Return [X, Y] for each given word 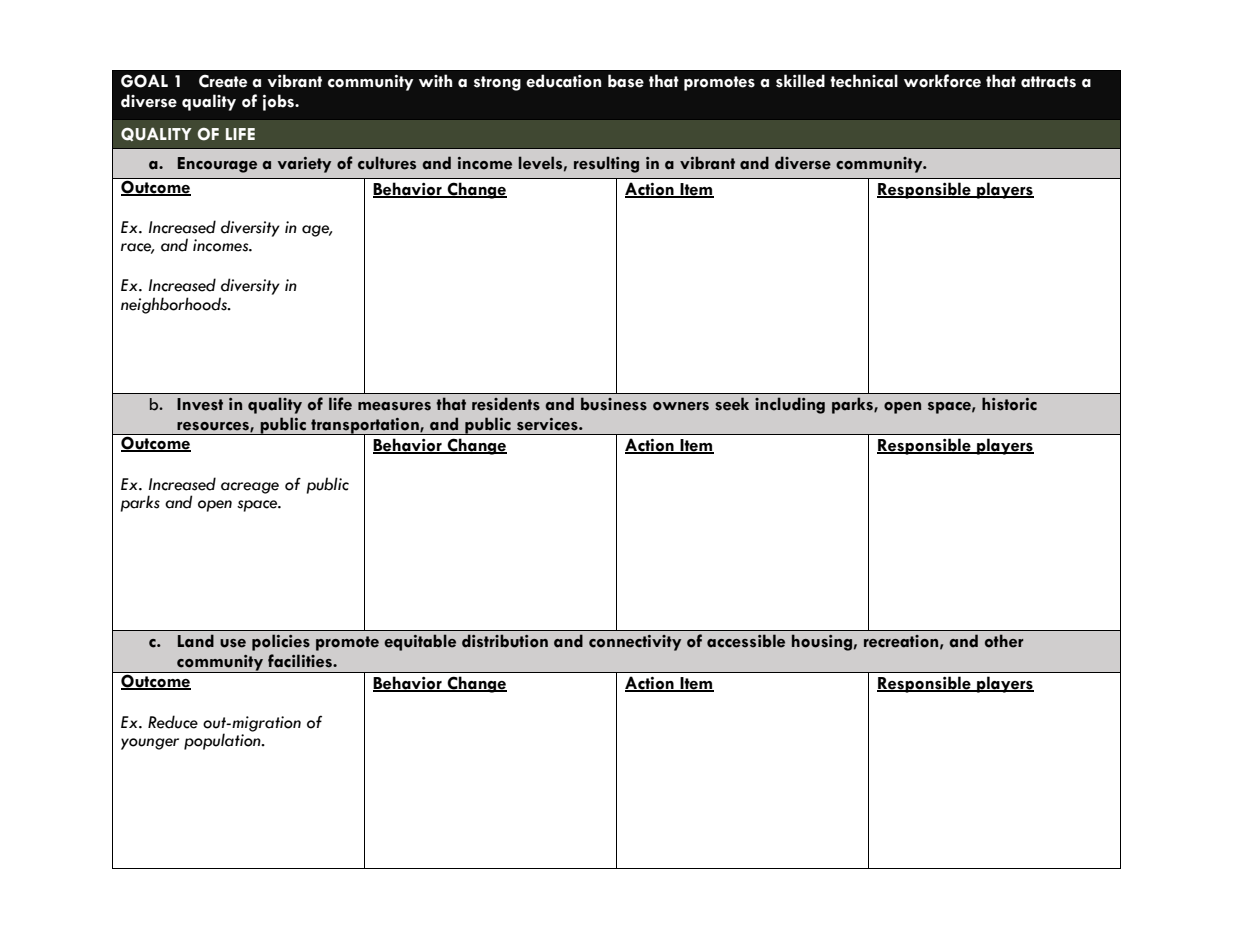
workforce [942, 81]
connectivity [635, 643]
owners [681, 406]
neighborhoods [175, 305]
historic [1009, 404]
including [790, 405]
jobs [280, 102]
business [614, 404]
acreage [250, 488]
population [223, 740]
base [626, 81]
